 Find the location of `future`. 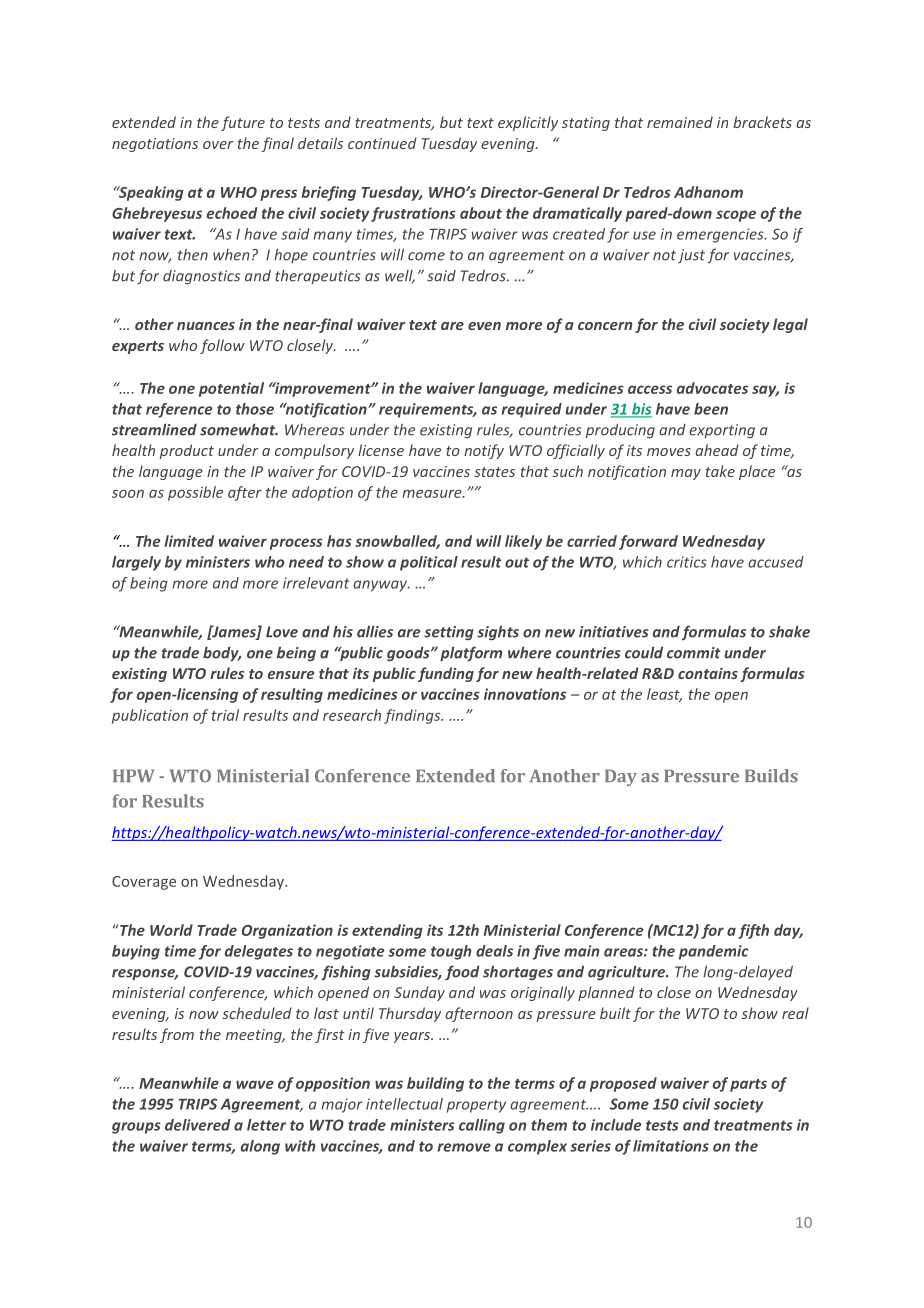

future is located at coordinates (243, 123).
